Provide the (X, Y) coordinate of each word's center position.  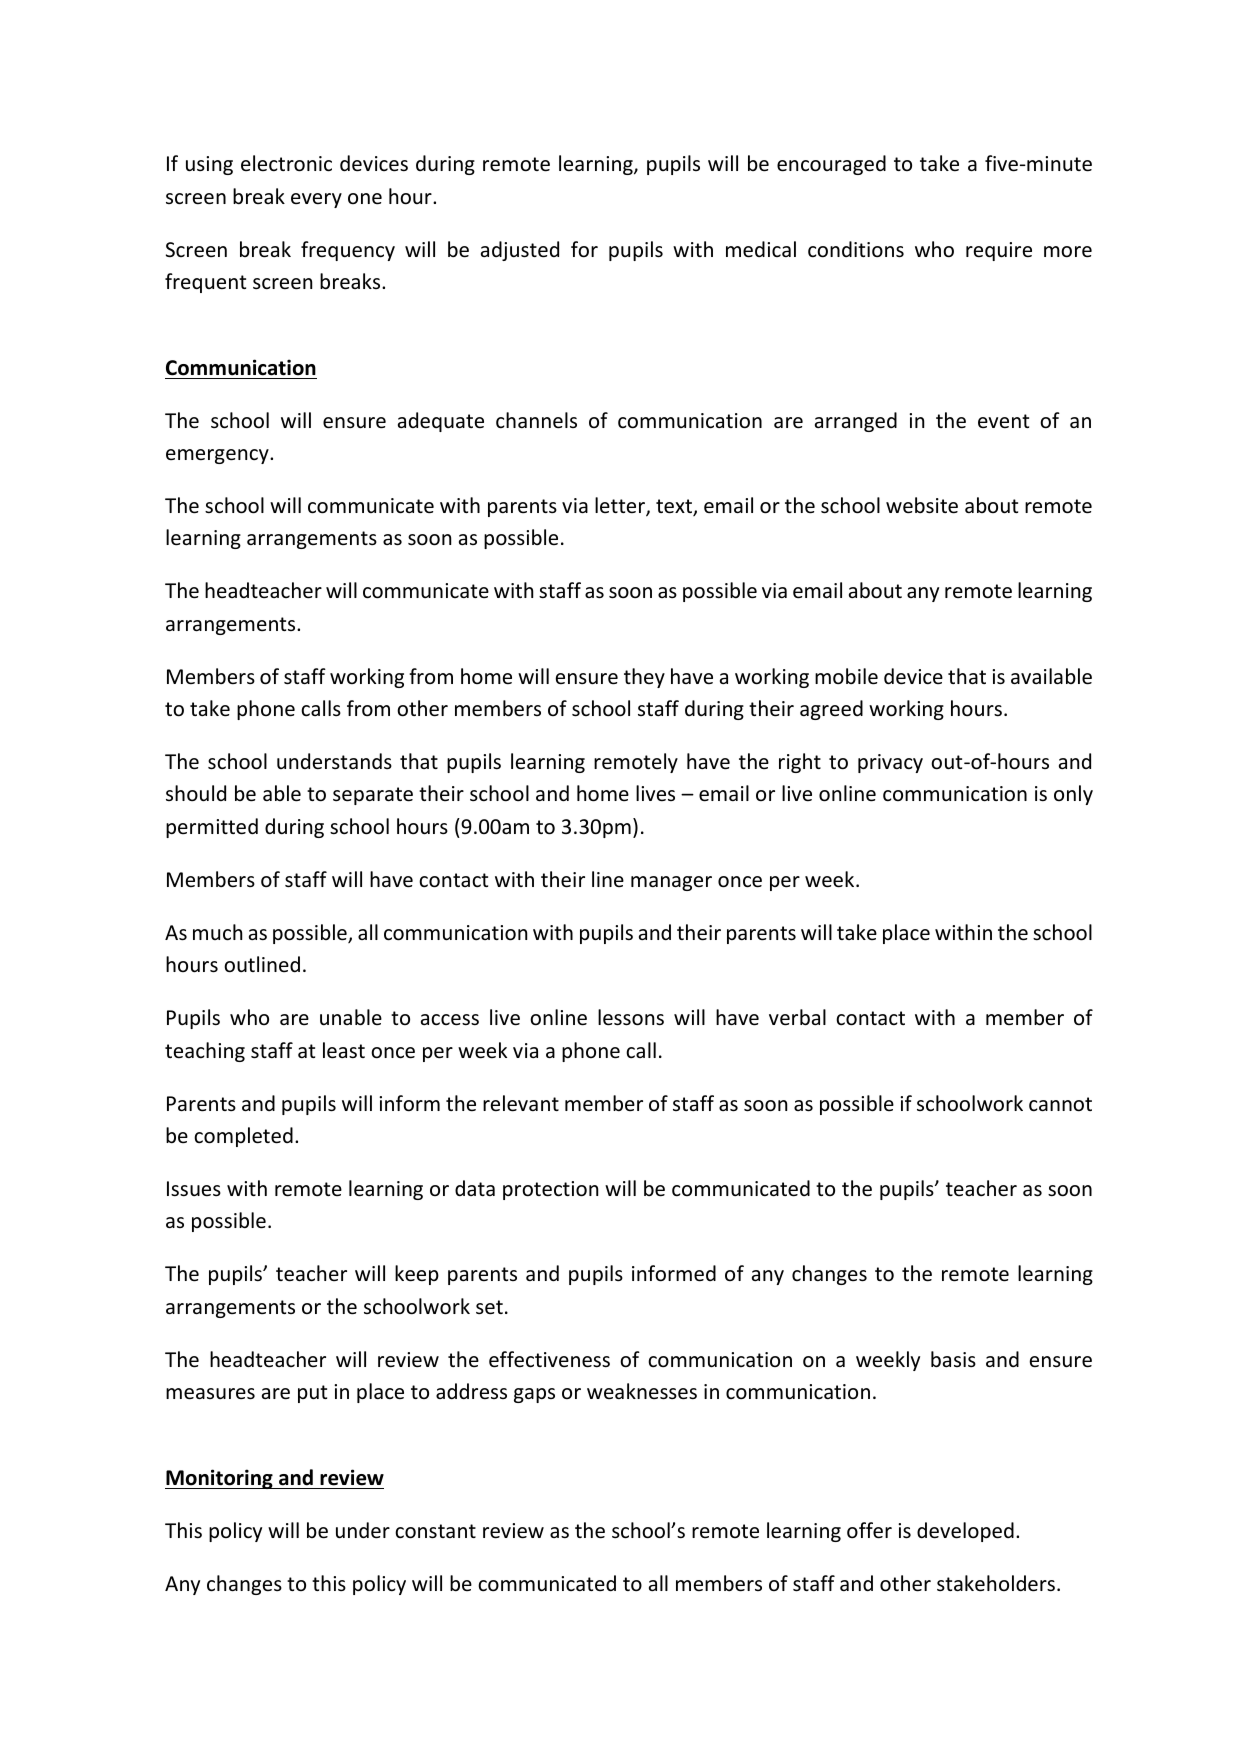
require (999, 251)
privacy (890, 763)
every (316, 200)
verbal (797, 1017)
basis (953, 1359)
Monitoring (220, 1479)
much (217, 932)
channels (536, 420)
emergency (218, 456)
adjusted (520, 251)
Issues (194, 1188)
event (1003, 421)
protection (550, 1190)
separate (373, 796)
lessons (631, 1017)
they (644, 678)
